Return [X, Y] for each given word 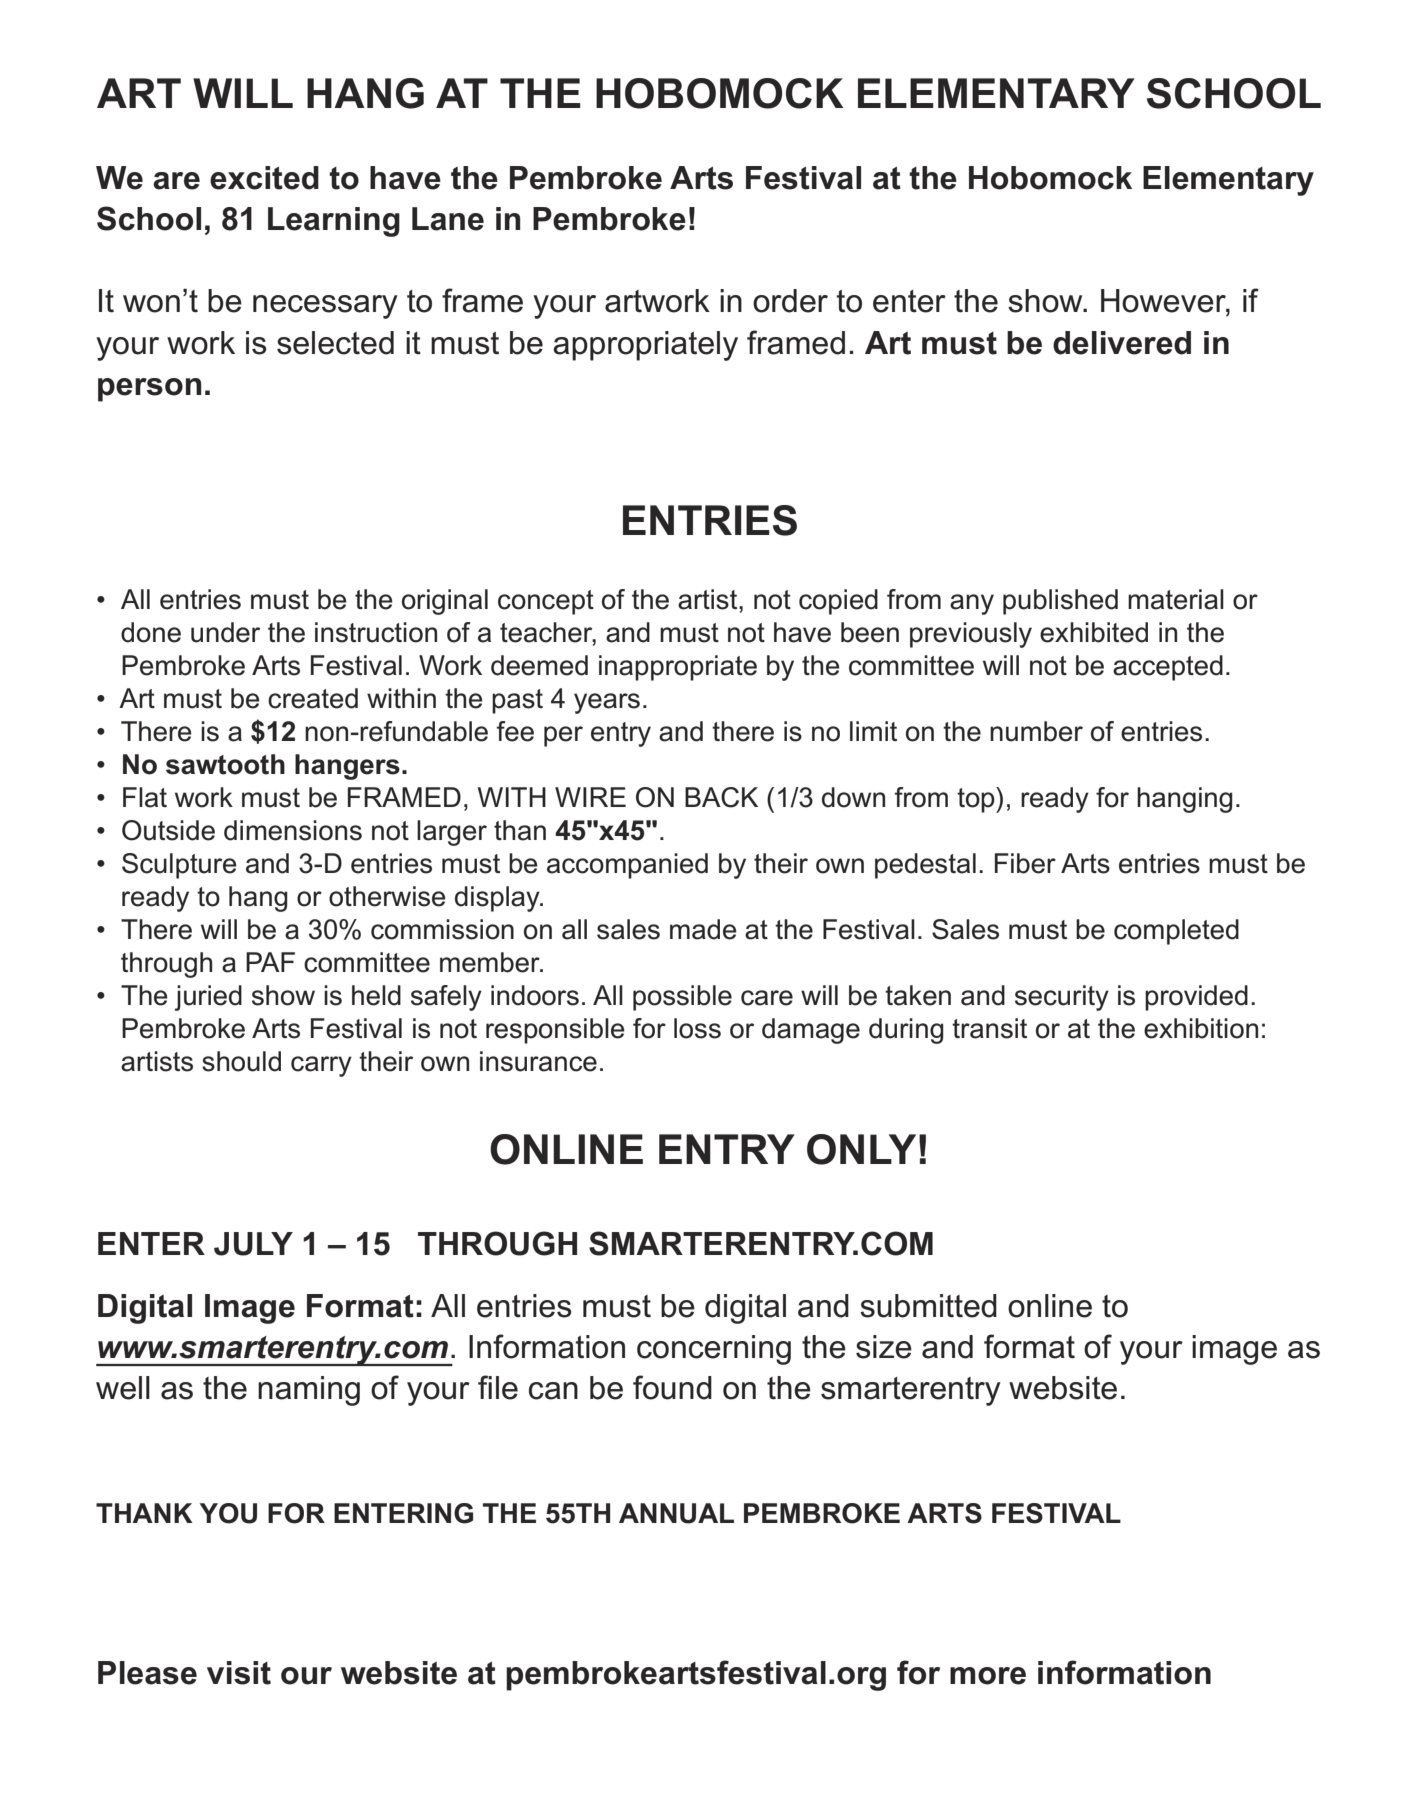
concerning [714, 1350]
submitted [928, 1306]
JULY [253, 1244]
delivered [1122, 343]
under [225, 632]
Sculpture [179, 866]
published [1060, 602]
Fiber [1025, 863]
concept [546, 602]
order [790, 301]
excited [264, 178]
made [703, 929]
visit [239, 1673]
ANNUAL [676, 1513]
